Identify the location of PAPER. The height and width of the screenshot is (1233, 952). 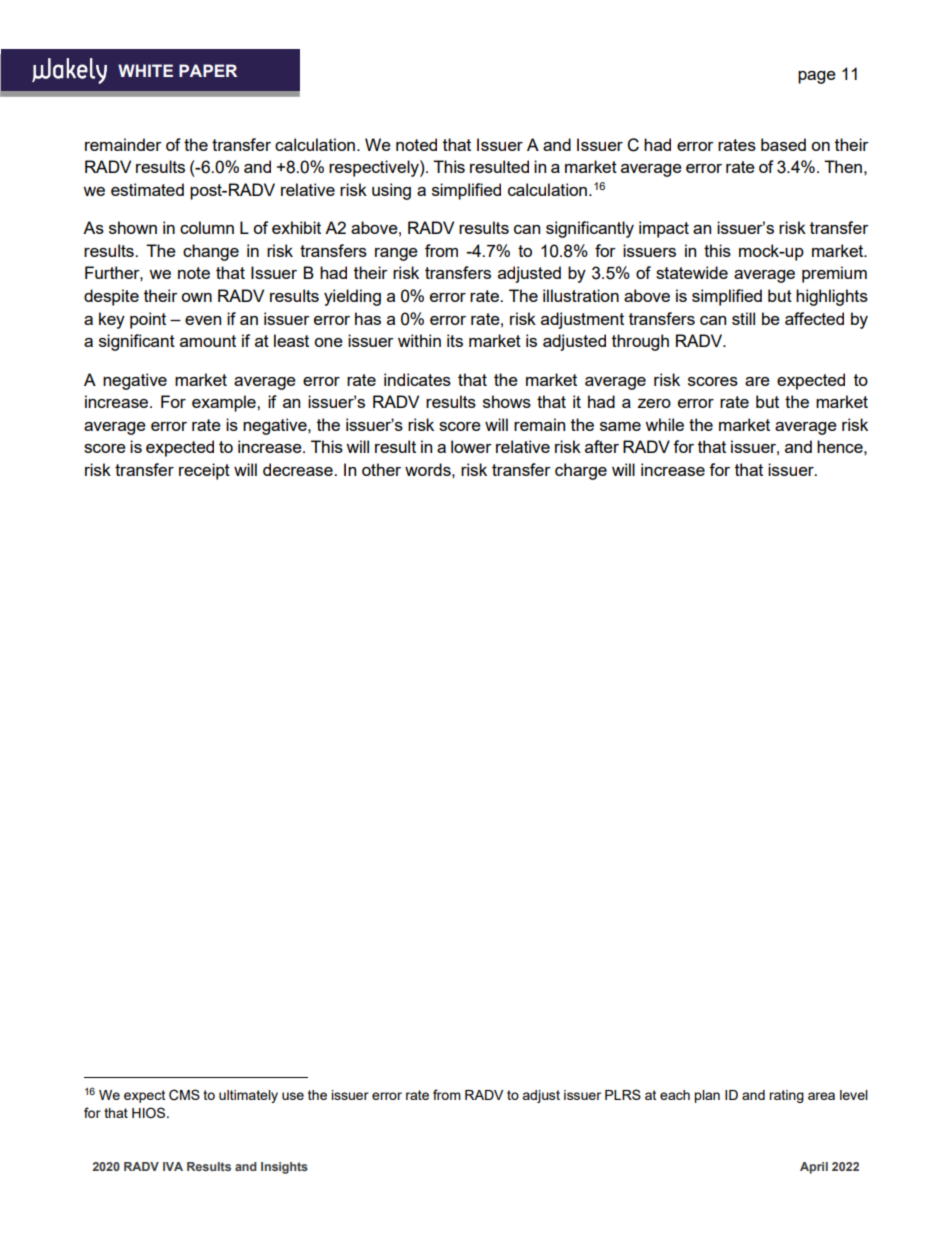
(208, 70).
